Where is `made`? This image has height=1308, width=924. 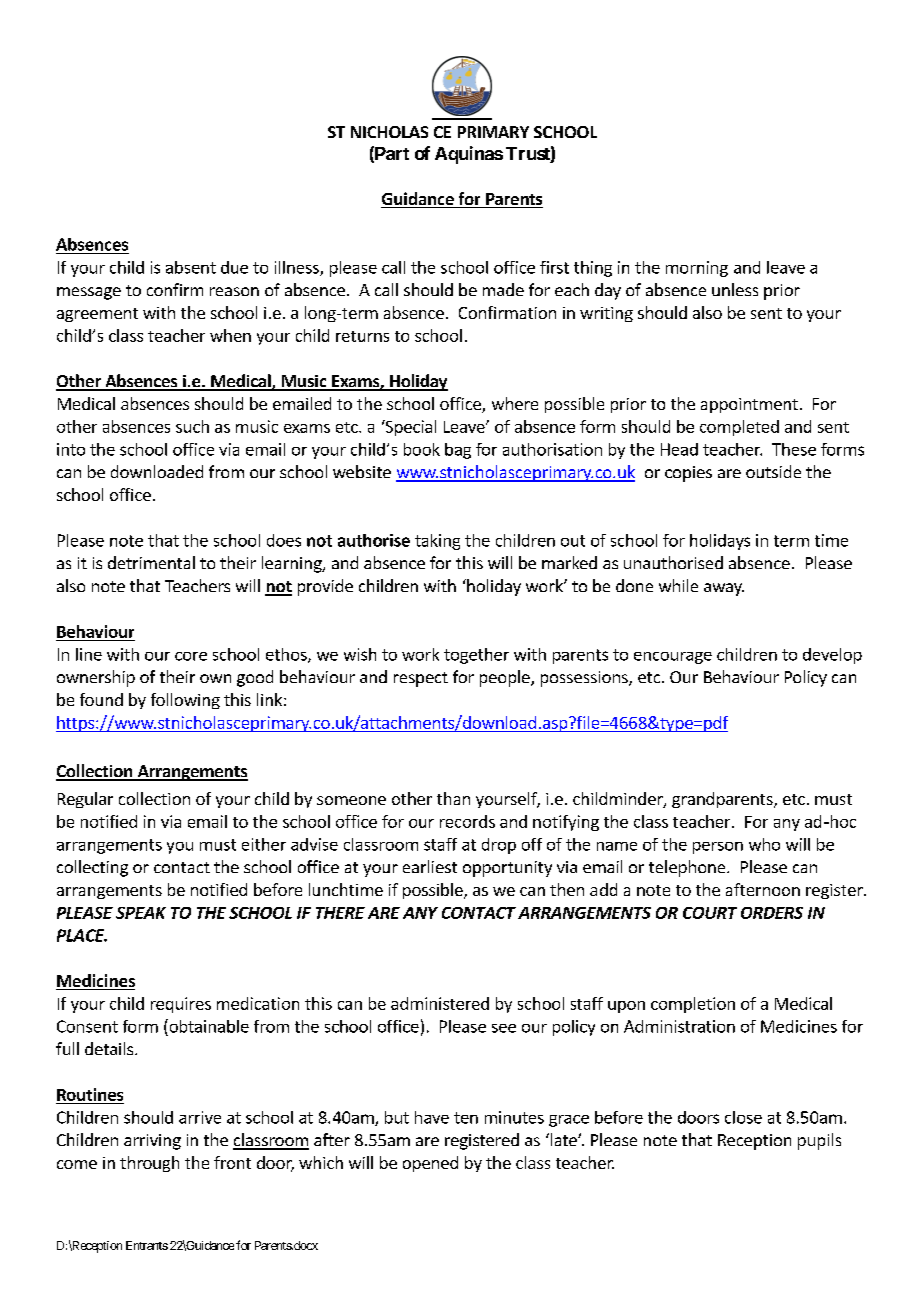
made is located at coordinates (503, 289).
